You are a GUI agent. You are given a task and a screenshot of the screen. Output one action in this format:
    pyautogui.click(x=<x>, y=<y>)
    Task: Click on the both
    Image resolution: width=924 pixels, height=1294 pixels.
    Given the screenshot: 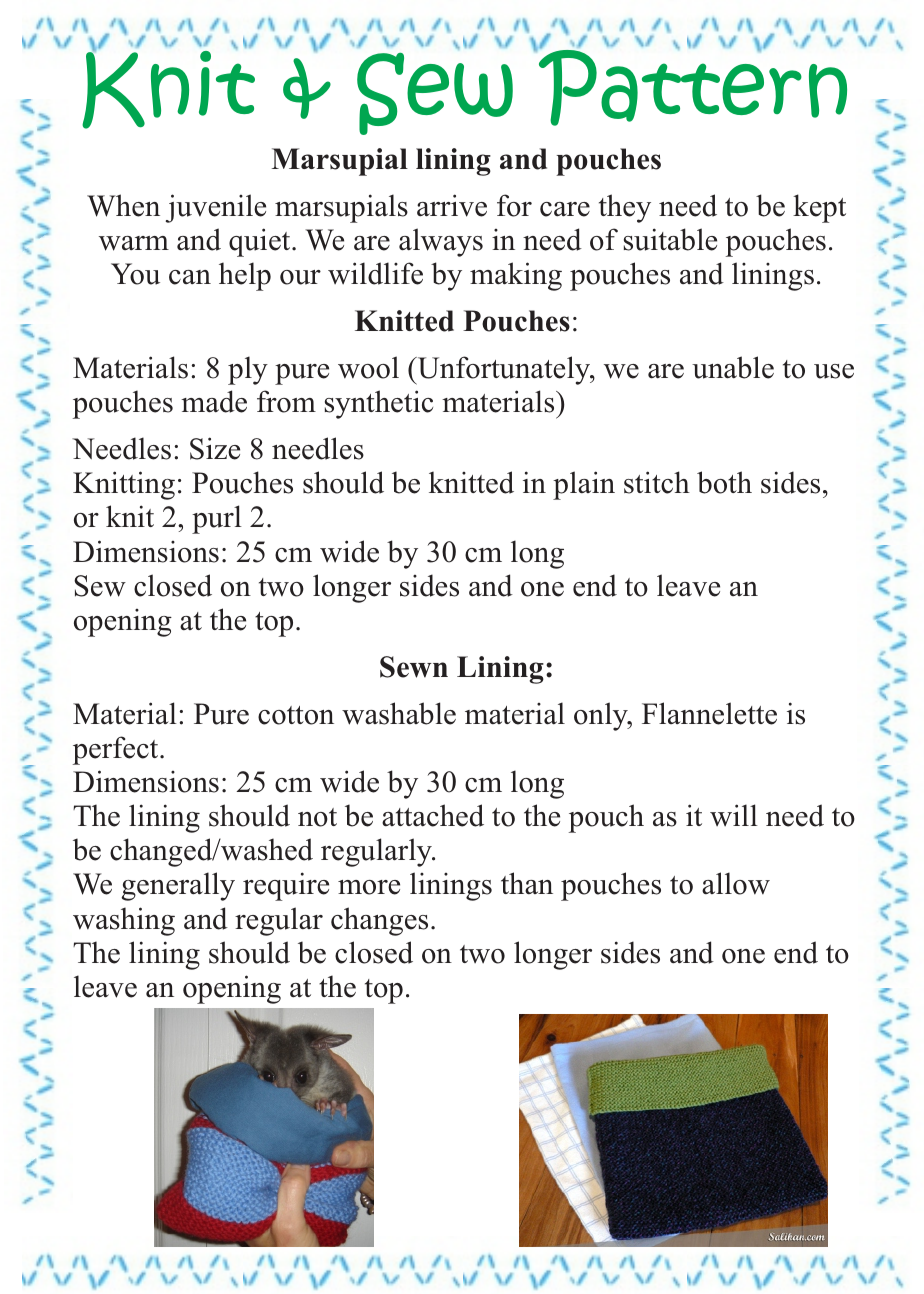 What is the action you would take?
    pyautogui.click(x=724, y=482)
